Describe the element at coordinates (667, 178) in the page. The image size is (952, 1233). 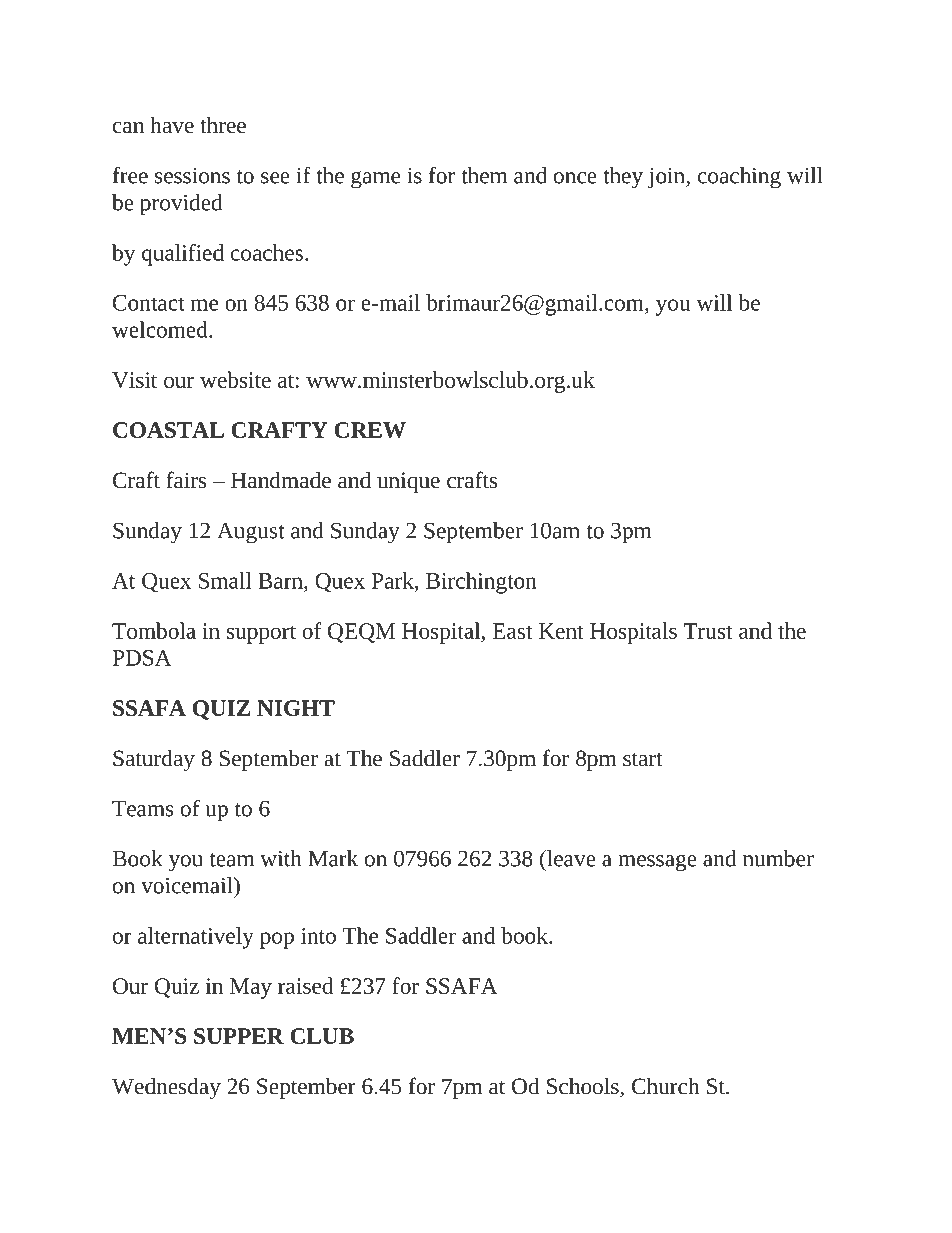
I see `join` at that location.
